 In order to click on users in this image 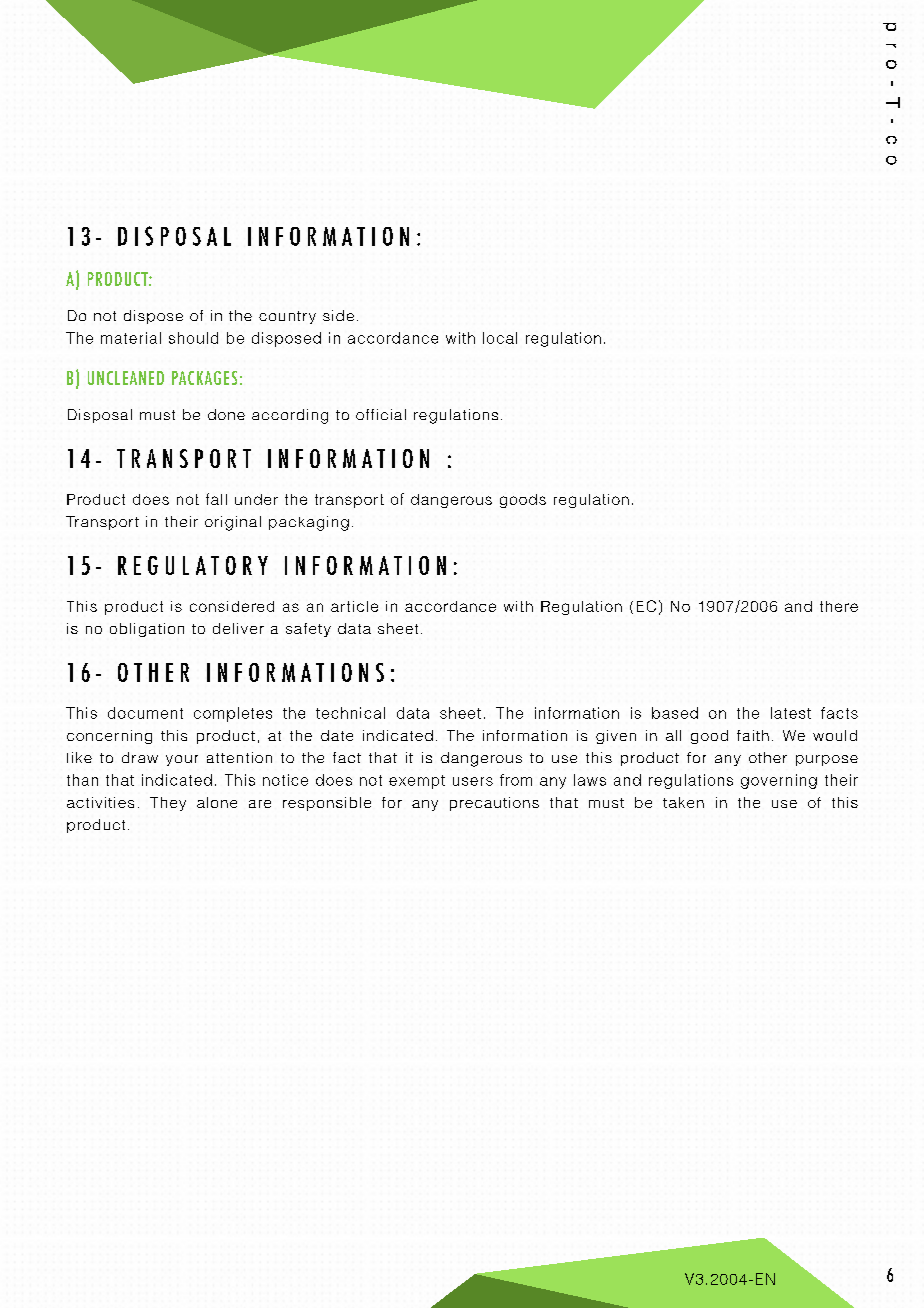, I will do `click(473, 781)`.
